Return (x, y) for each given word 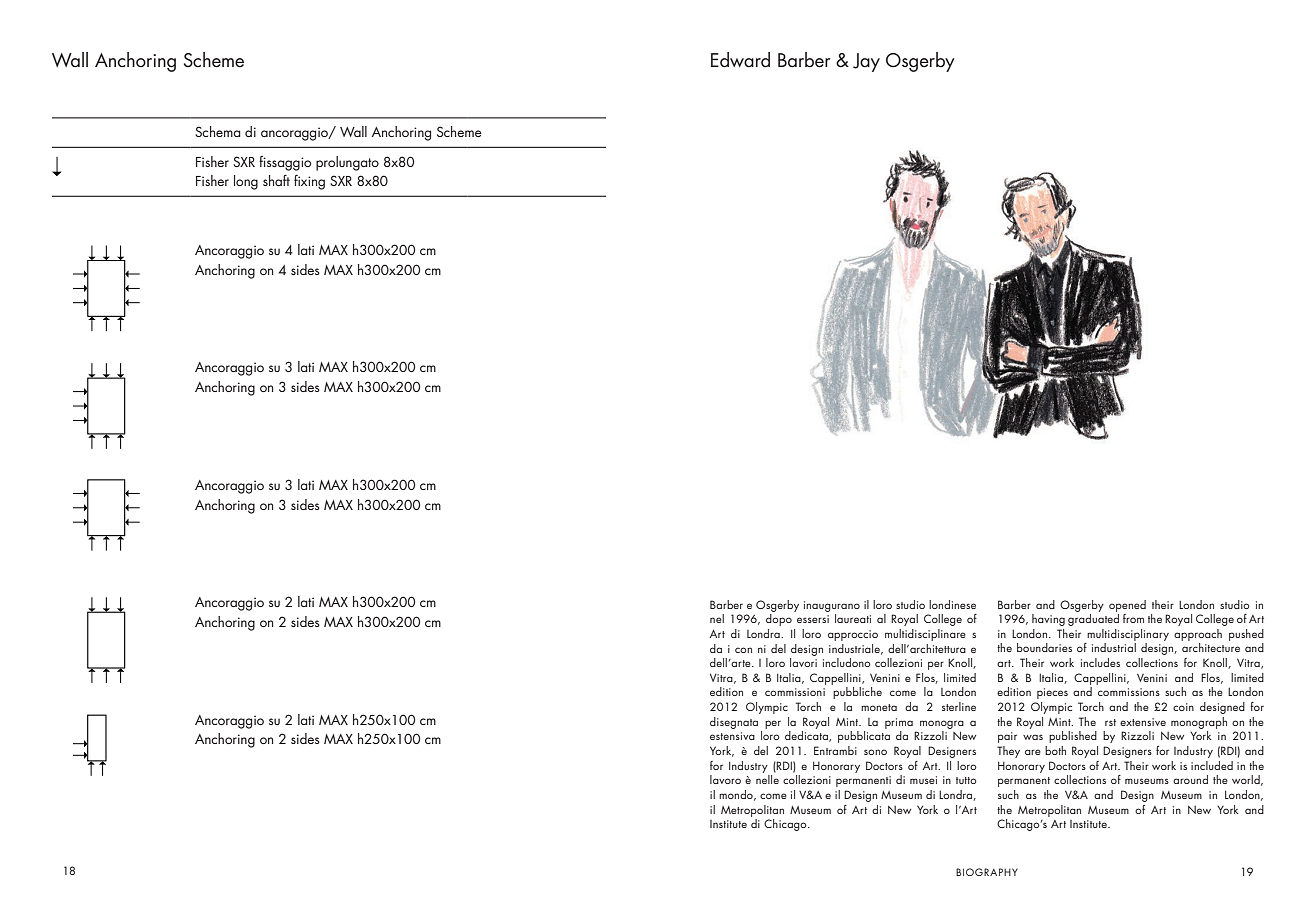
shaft (276, 180)
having (1048, 620)
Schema (218, 131)
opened (1127, 606)
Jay (866, 62)
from (1133, 618)
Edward (740, 60)
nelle (767, 779)
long (246, 182)
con (743, 650)
